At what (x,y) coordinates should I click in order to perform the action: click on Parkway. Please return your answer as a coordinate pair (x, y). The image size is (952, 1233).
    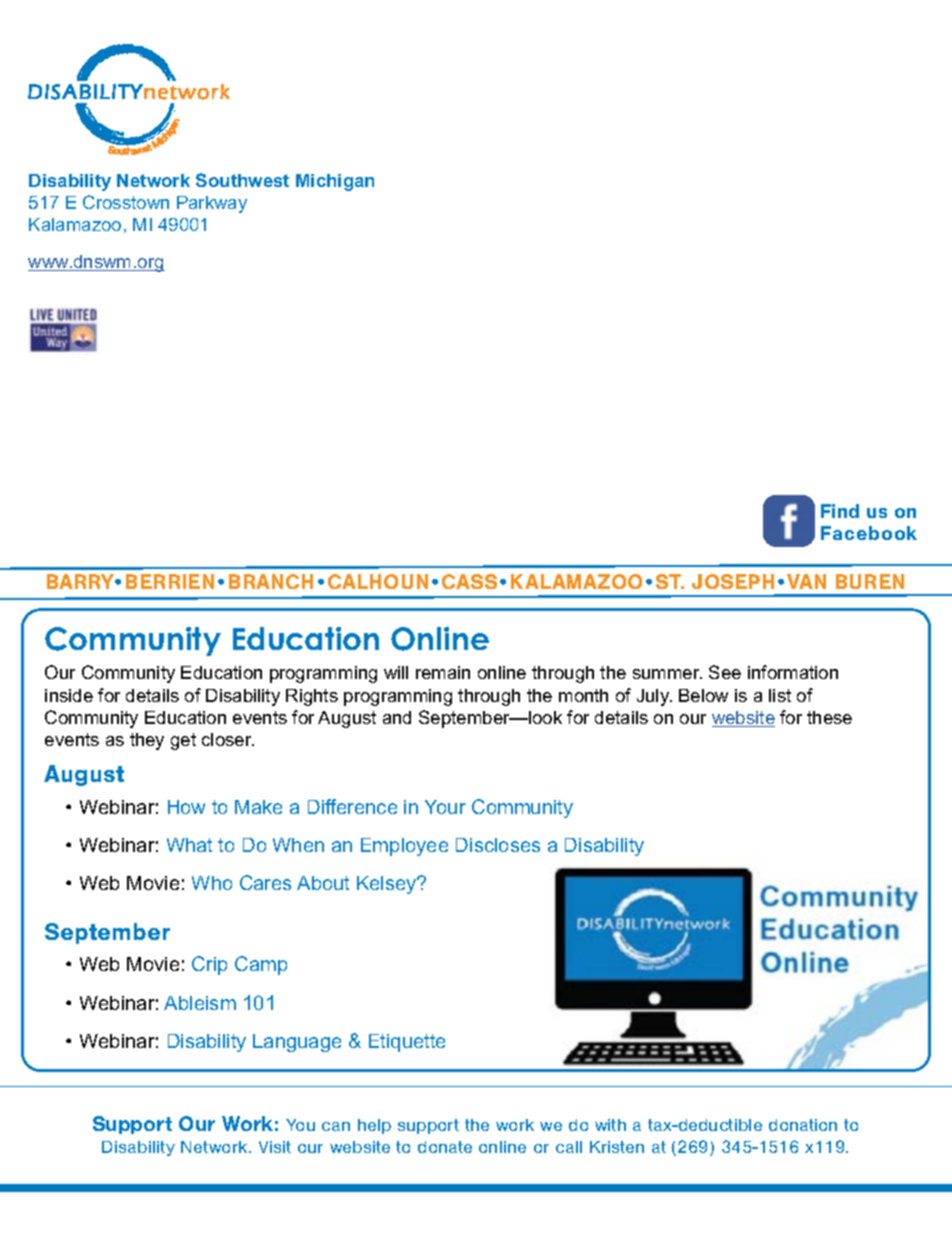
    Looking at the image, I should click on (212, 204).
